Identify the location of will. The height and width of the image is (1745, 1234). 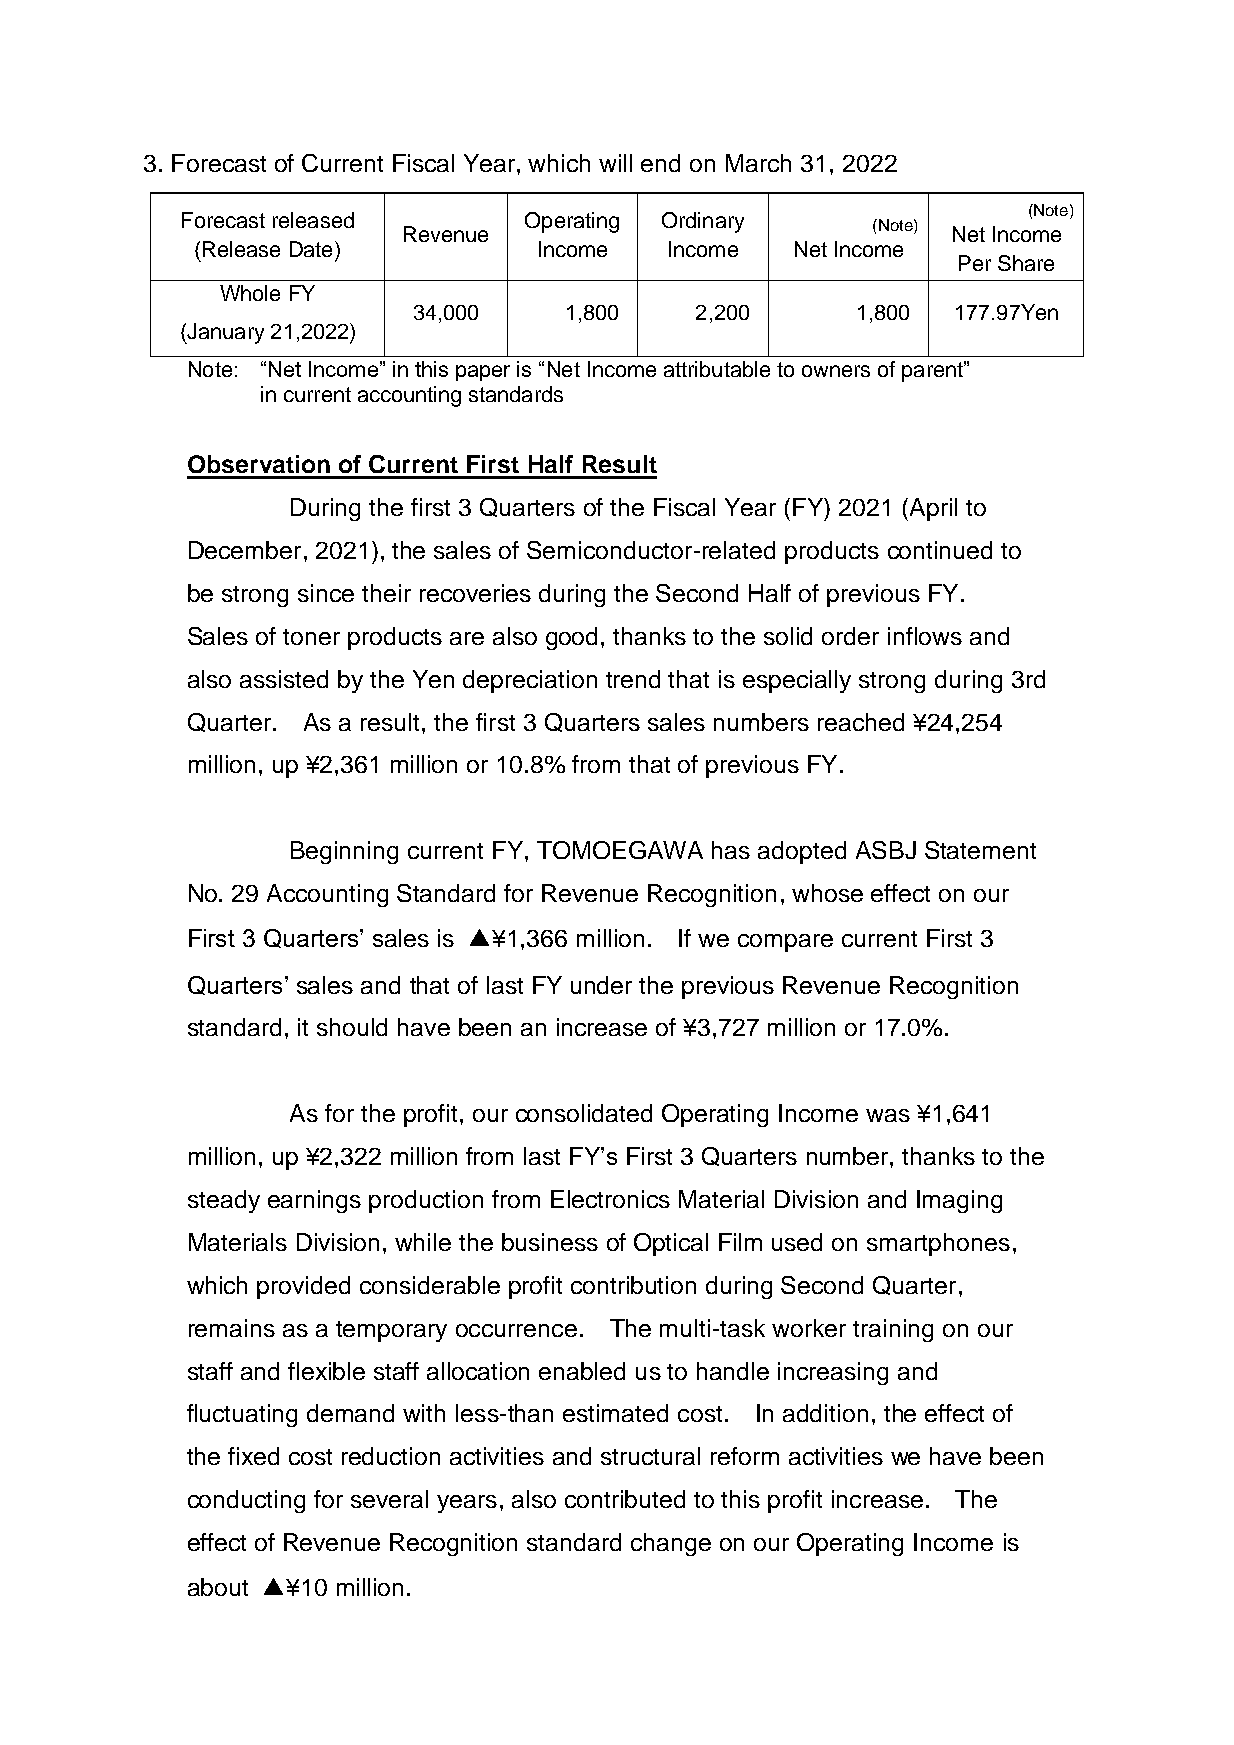
(615, 163).
